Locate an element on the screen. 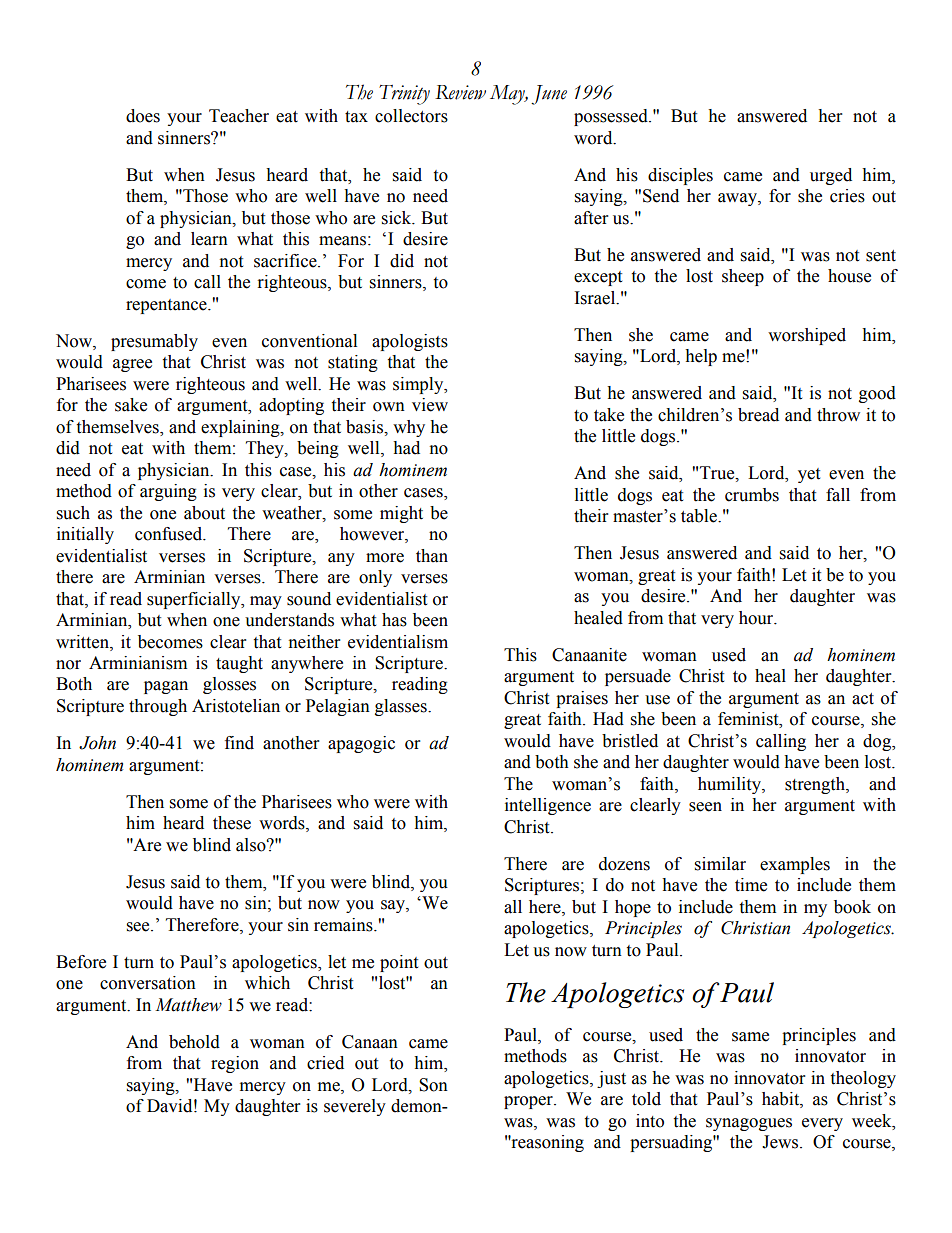  examples is located at coordinates (795, 865).
